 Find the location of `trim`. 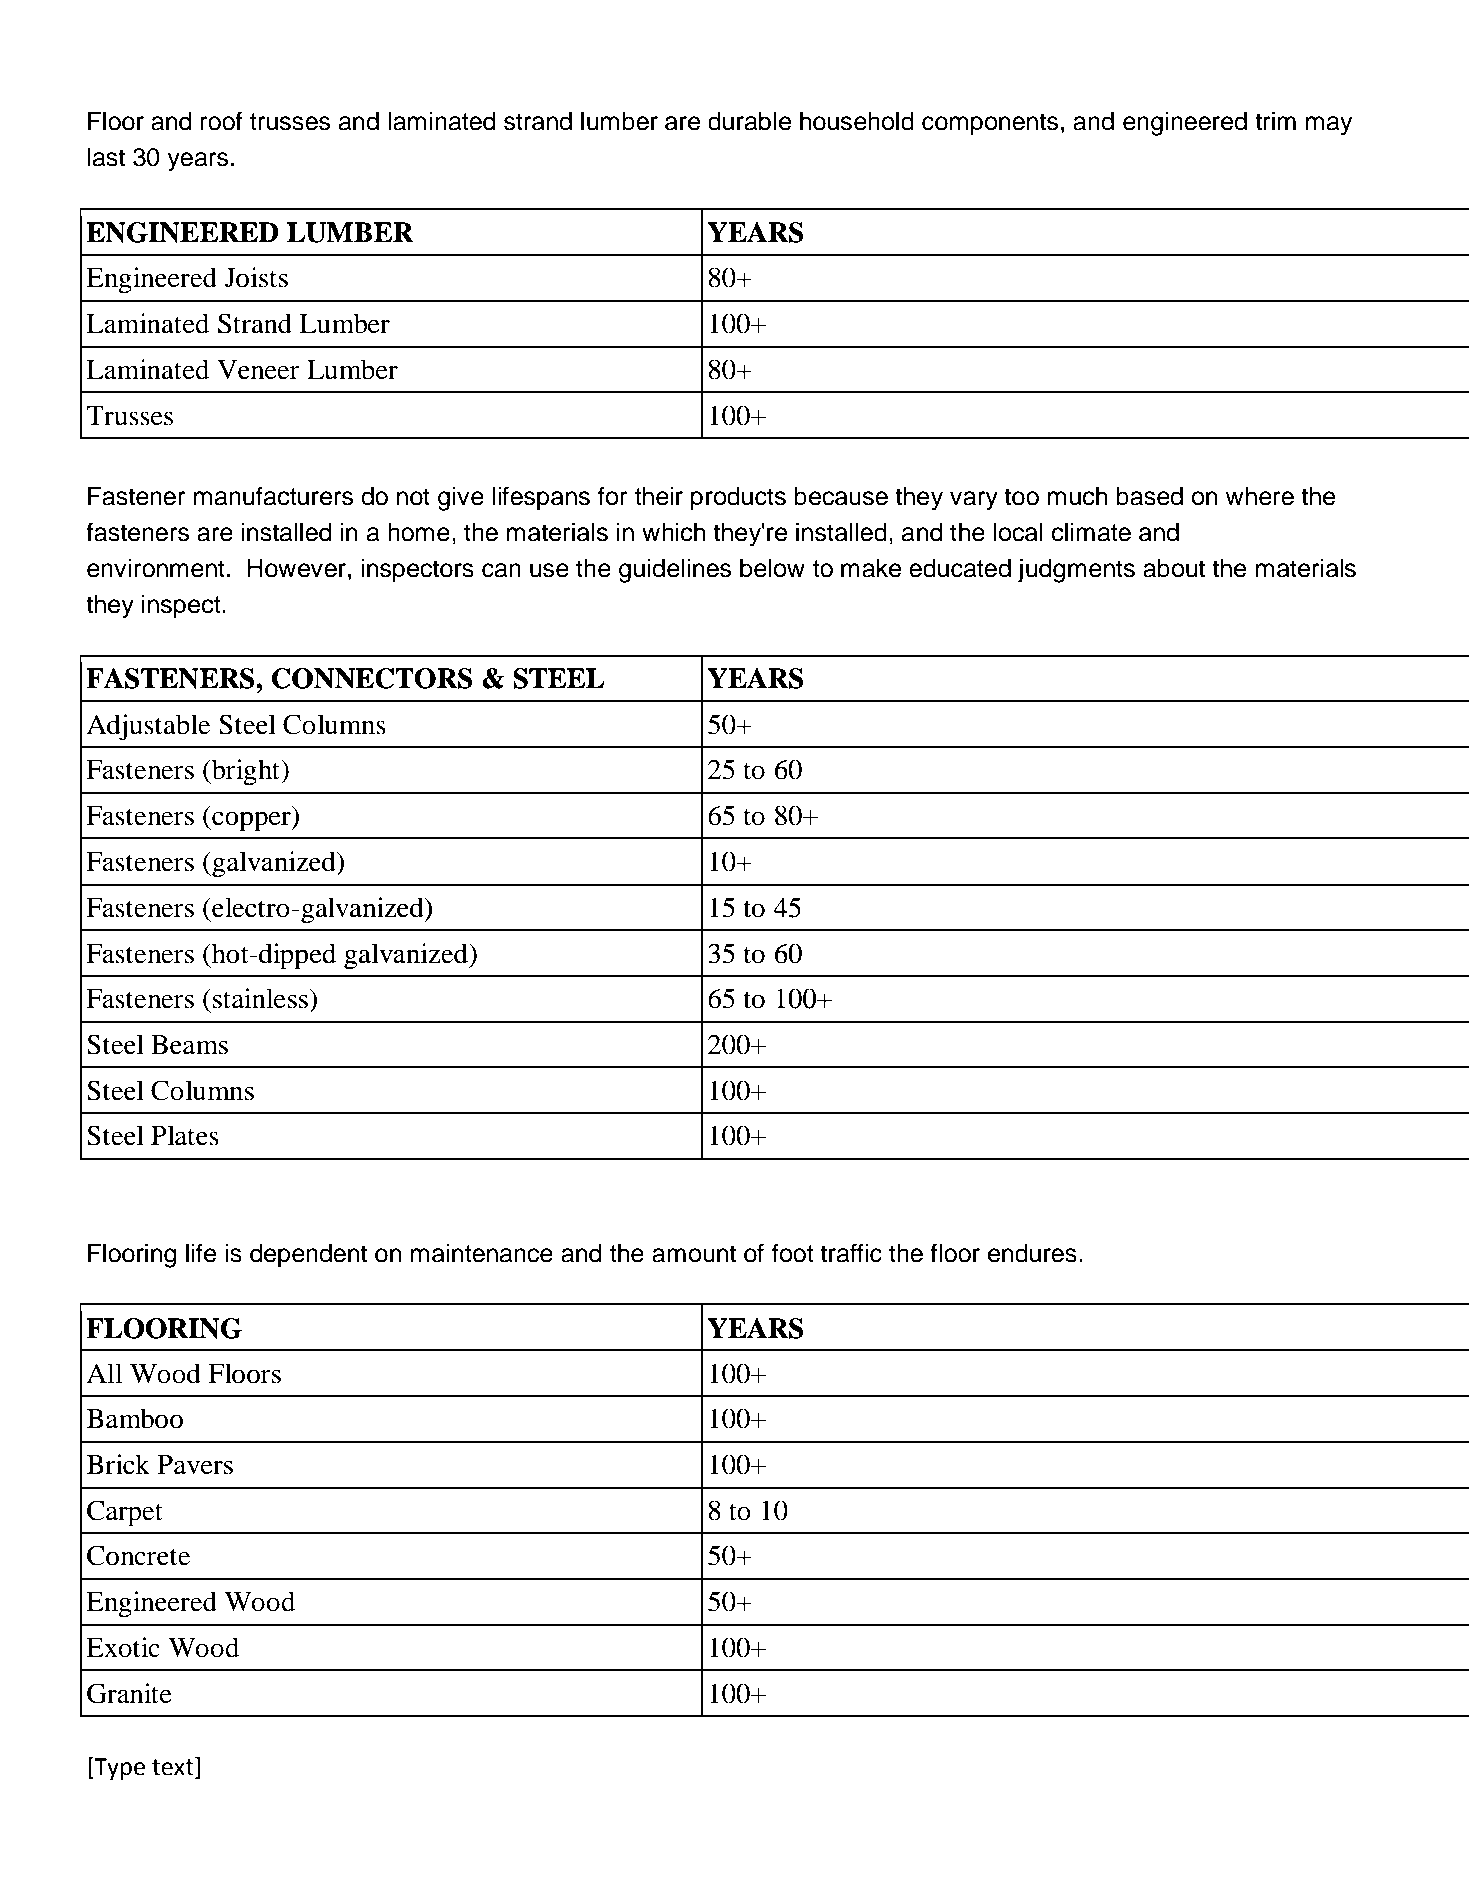

trim is located at coordinates (1275, 120).
